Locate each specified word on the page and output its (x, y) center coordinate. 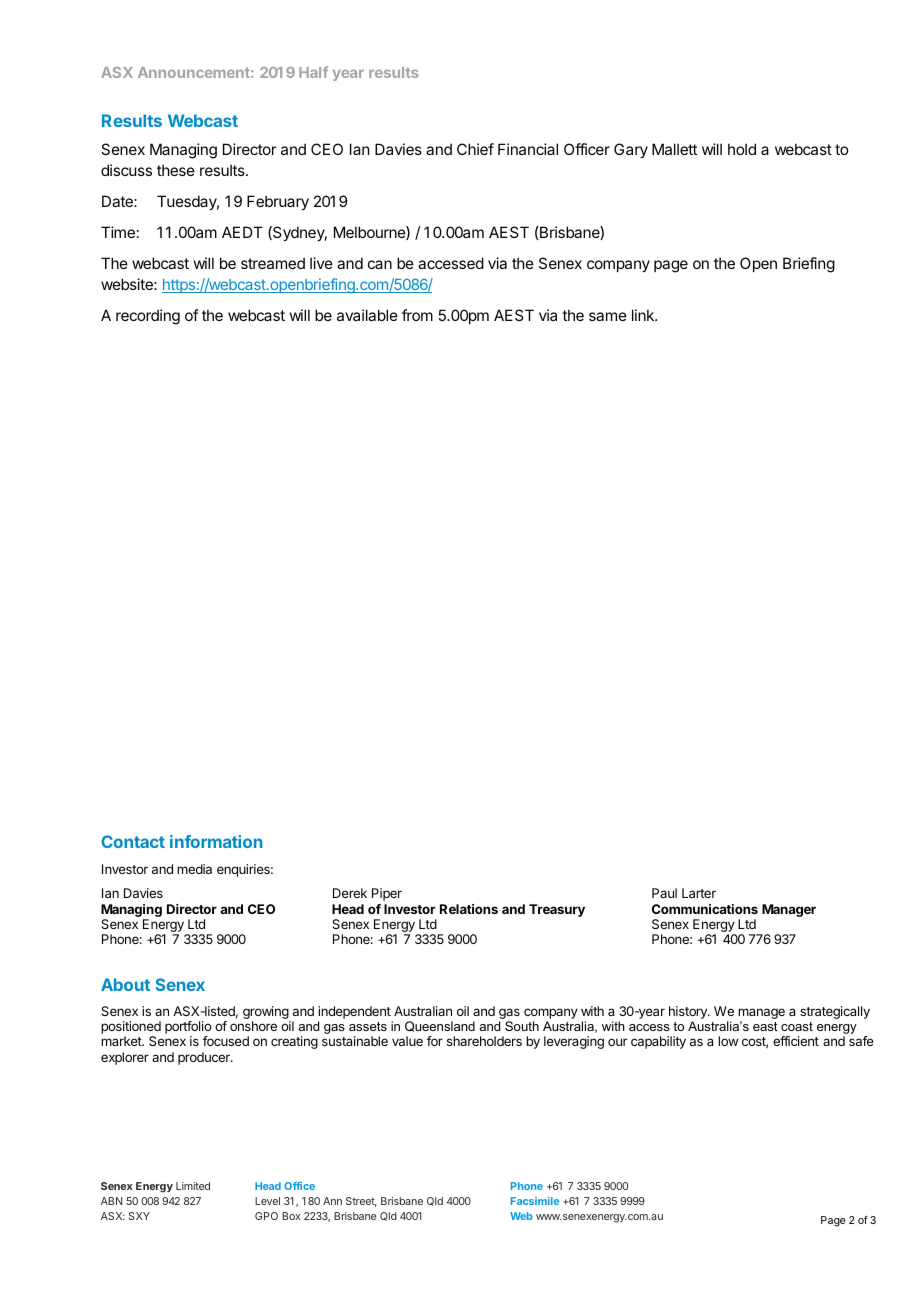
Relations (469, 909)
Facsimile (535, 1201)
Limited (193, 1186)
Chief (475, 149)
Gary (631, 150)
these (176, 170)
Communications (705, 909)
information (216, 841)
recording (148, 317)
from (417, 315)
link (644, 315)
